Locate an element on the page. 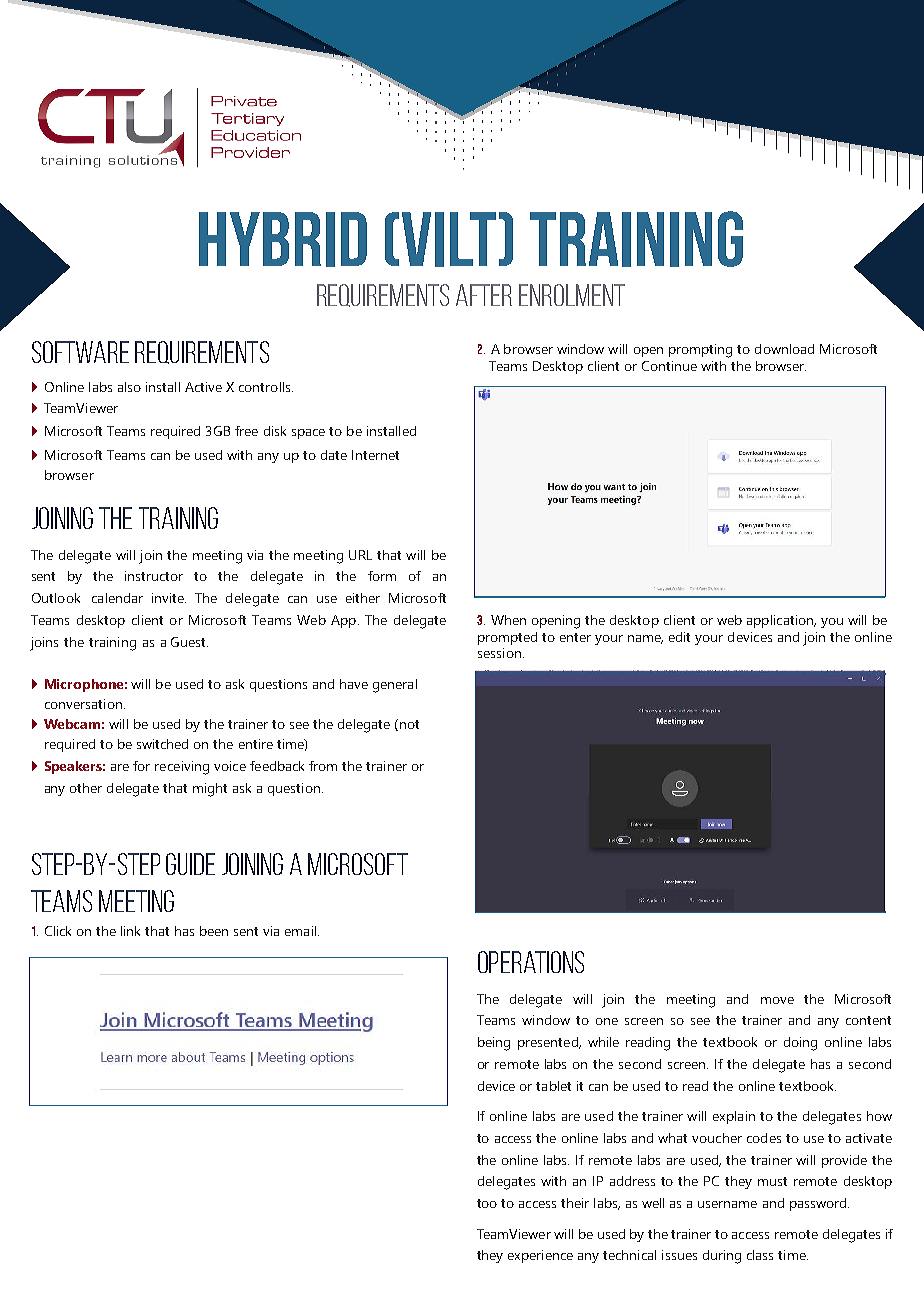 Image resolution: width=924 pixels, height=1308 pixels. link is located at coordinates (130, 931).
